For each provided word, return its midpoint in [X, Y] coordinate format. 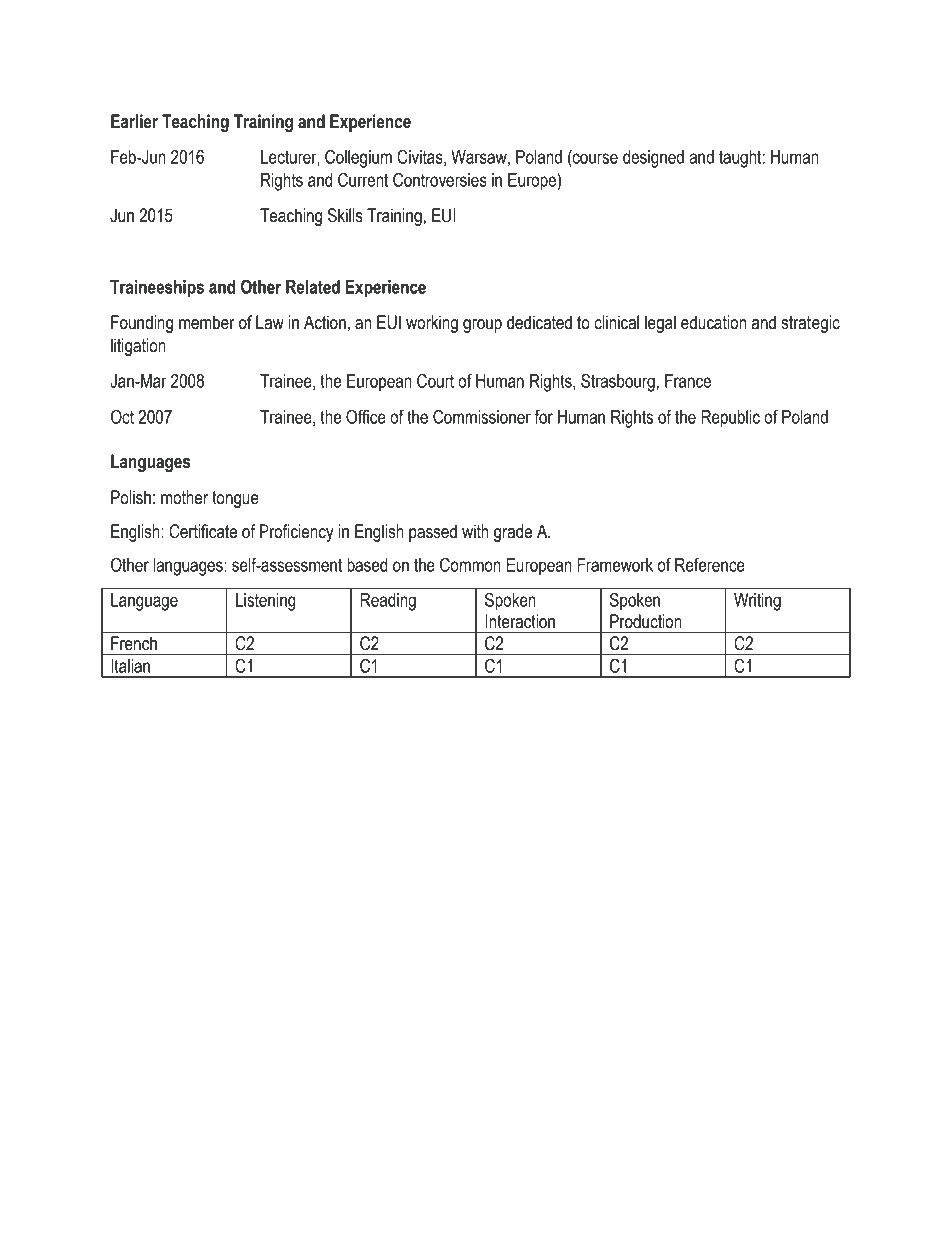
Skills [345, 215]
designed [653, 159]
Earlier [134, 121]
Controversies [440, 179]
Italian [130, 666]
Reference [710, 564]
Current [363, 179]
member [207, 322]
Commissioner [482, 416]
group [482, 326]
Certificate [203, 531]
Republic [730, 419]
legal [660, 324]
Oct [122, 416]
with [475, 531]
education [713, 322]
